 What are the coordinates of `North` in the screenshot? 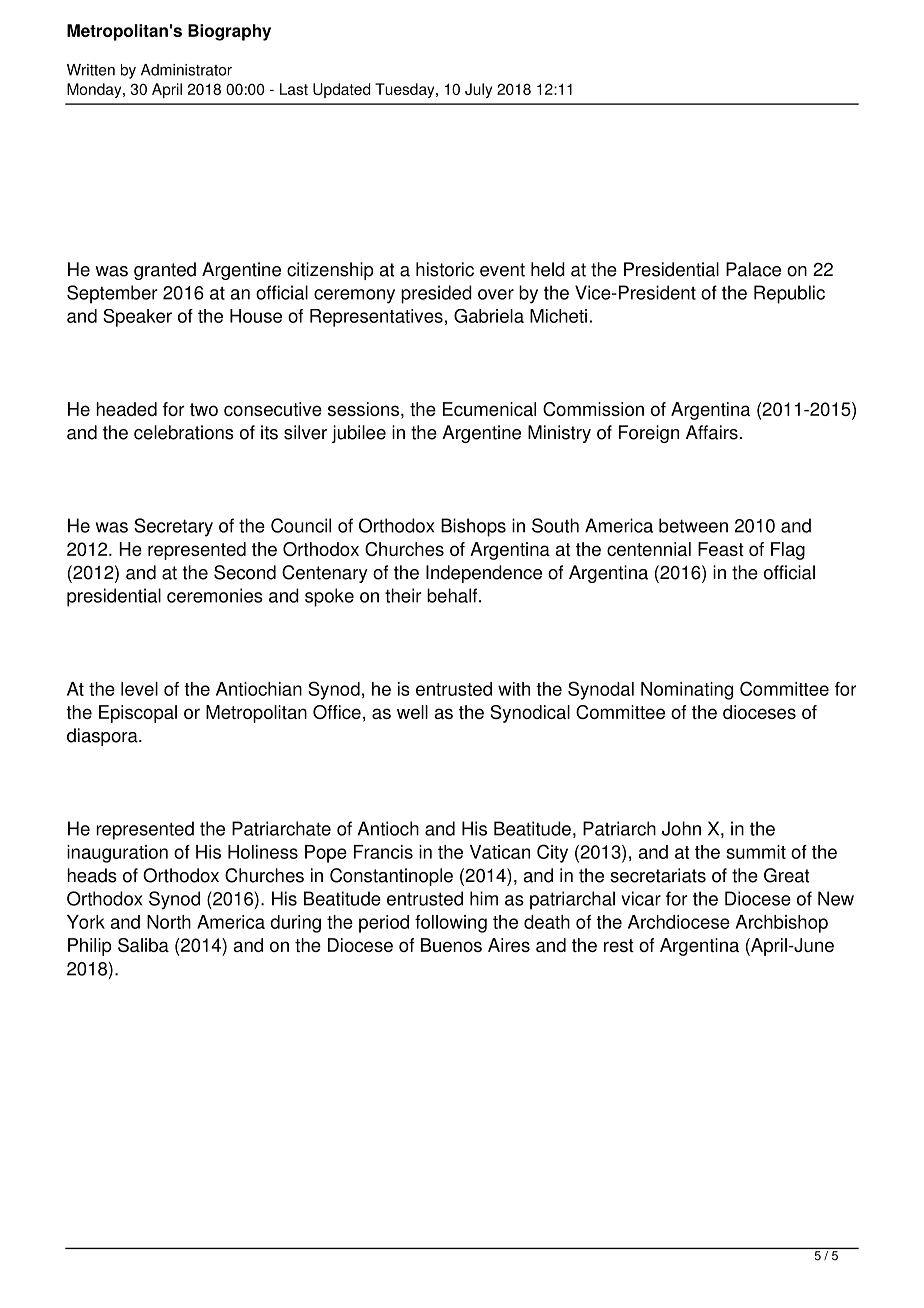 It's located at (169, 922).
